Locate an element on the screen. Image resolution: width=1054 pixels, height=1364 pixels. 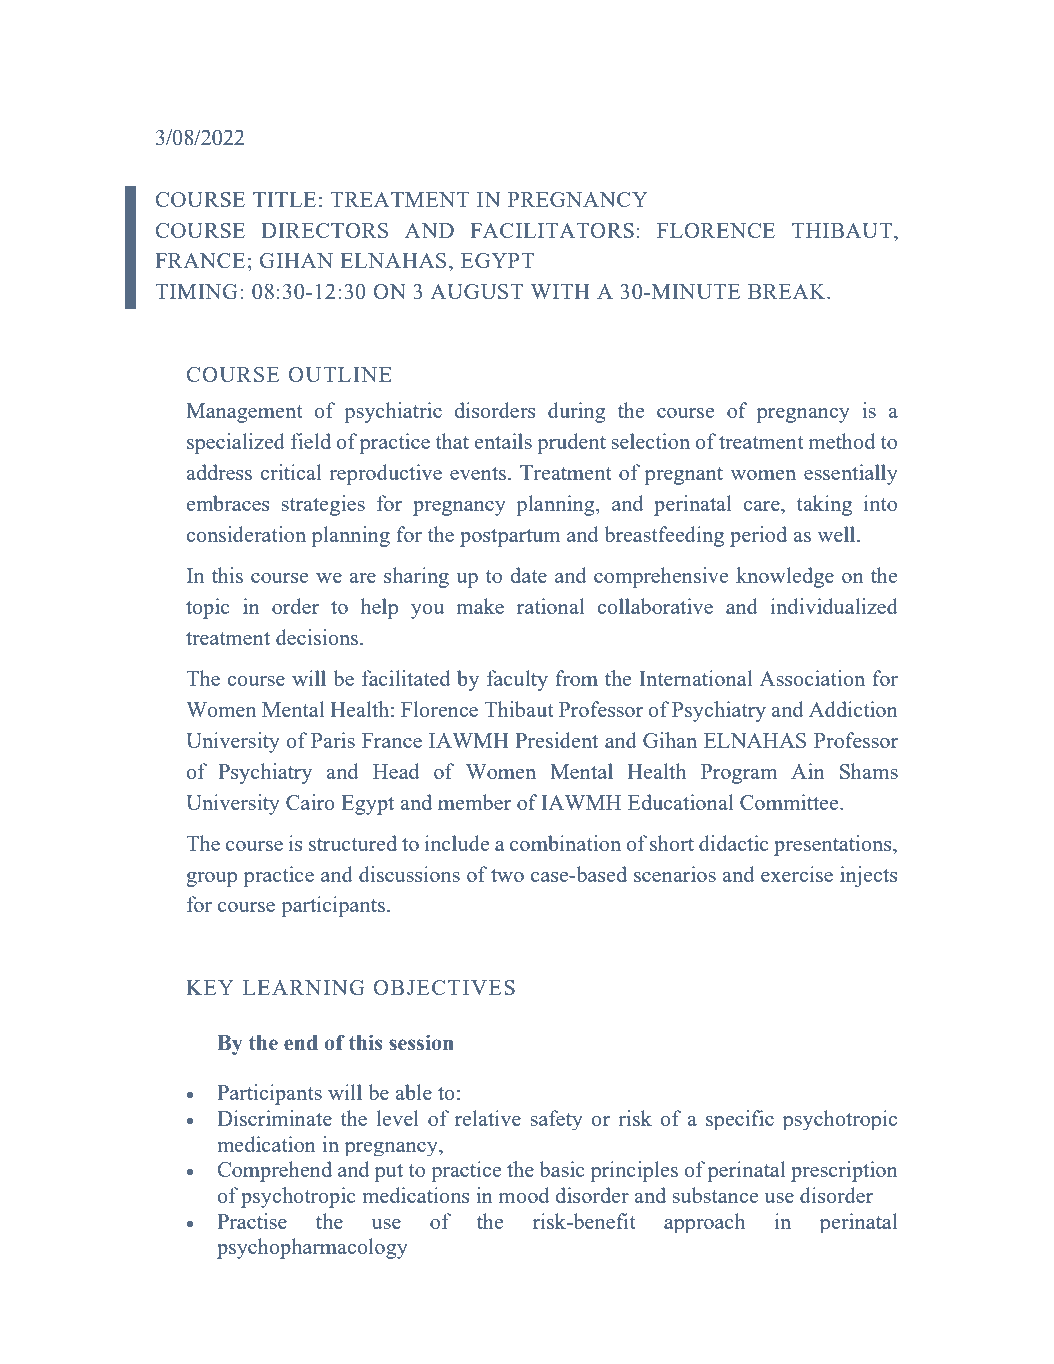
President is located at coordinates (556, 740).
